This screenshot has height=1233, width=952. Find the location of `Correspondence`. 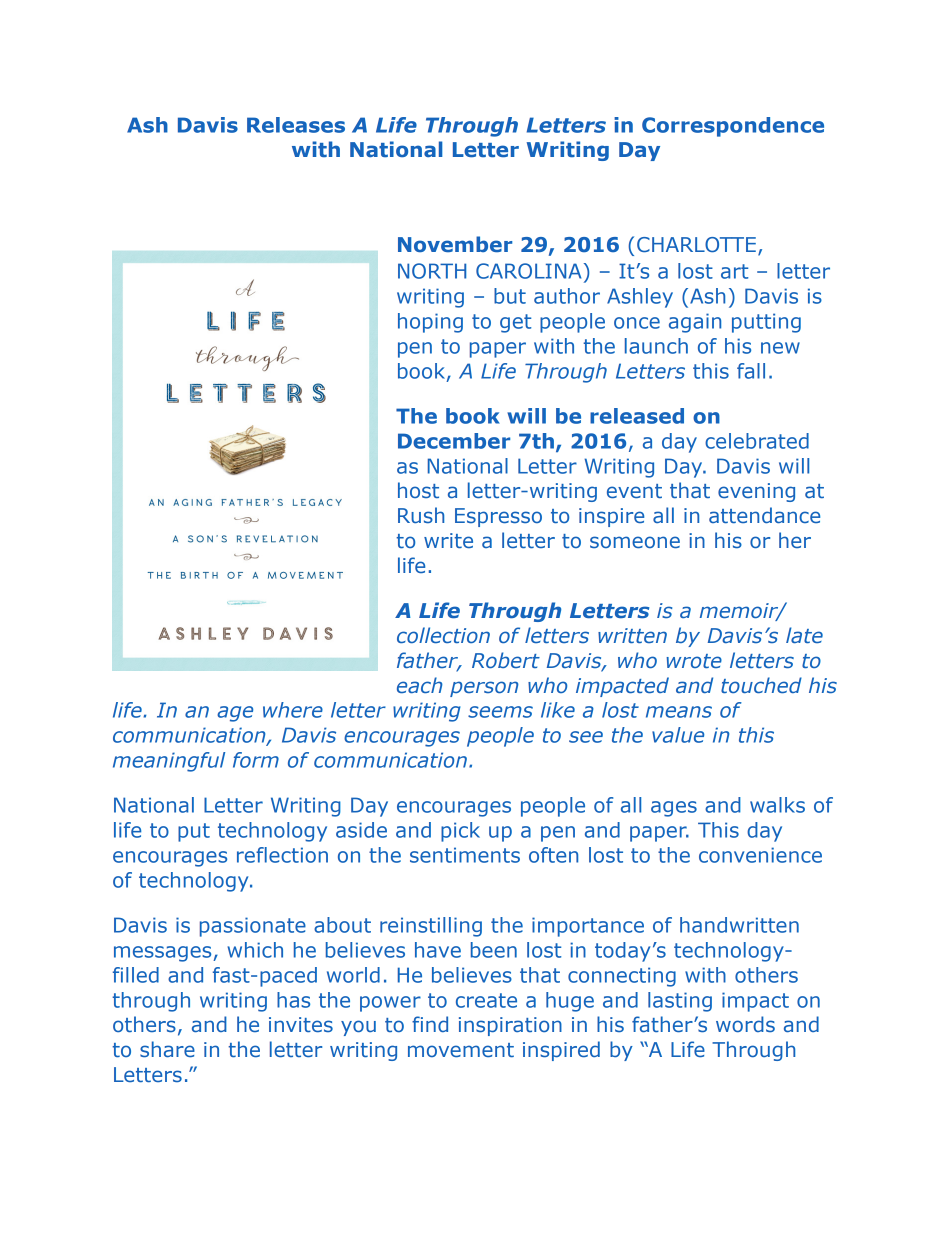

Correspondence is located at coordinates (733, 127).
